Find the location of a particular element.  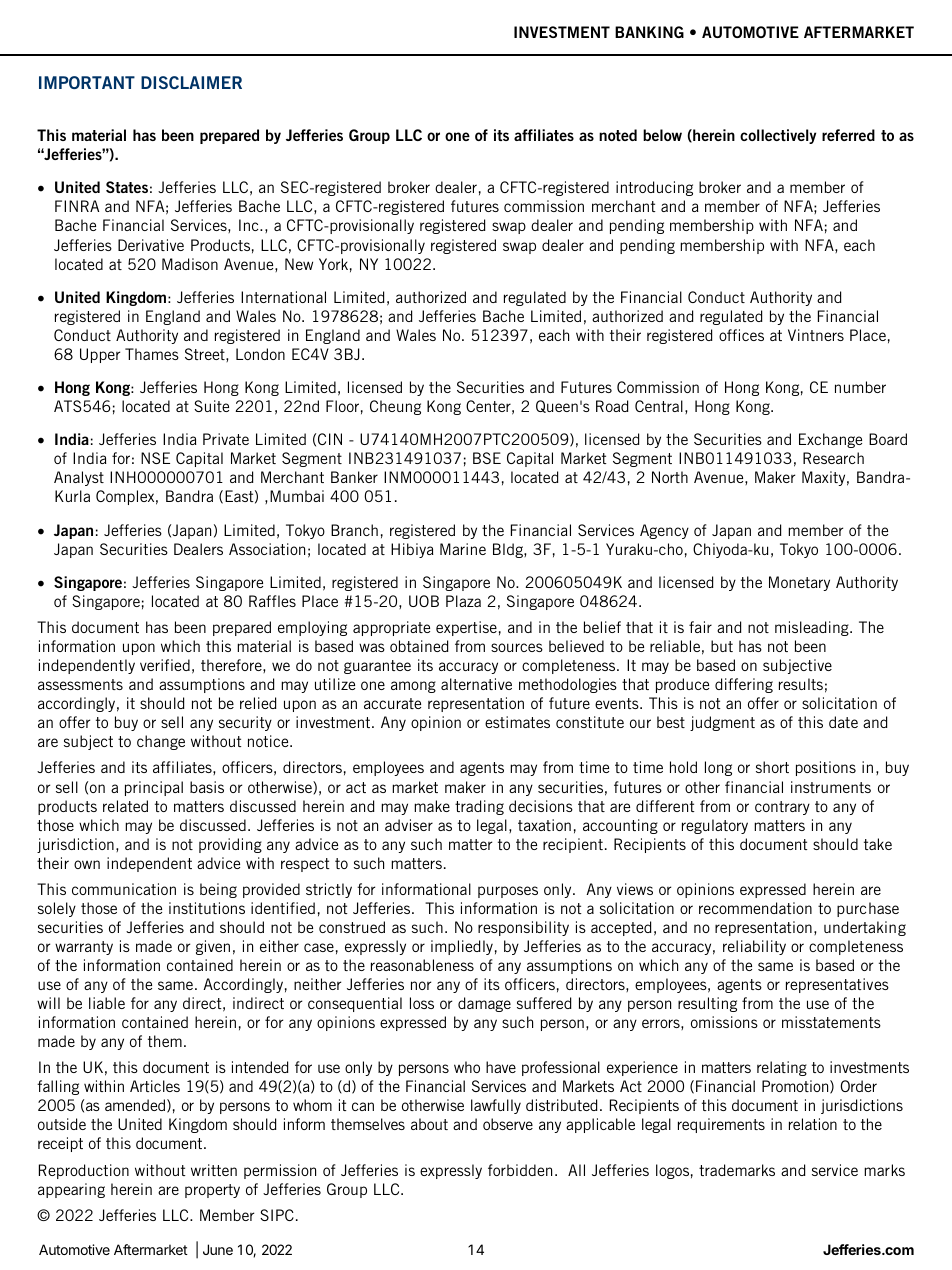

relation is located at coordinates (813, 1124).
